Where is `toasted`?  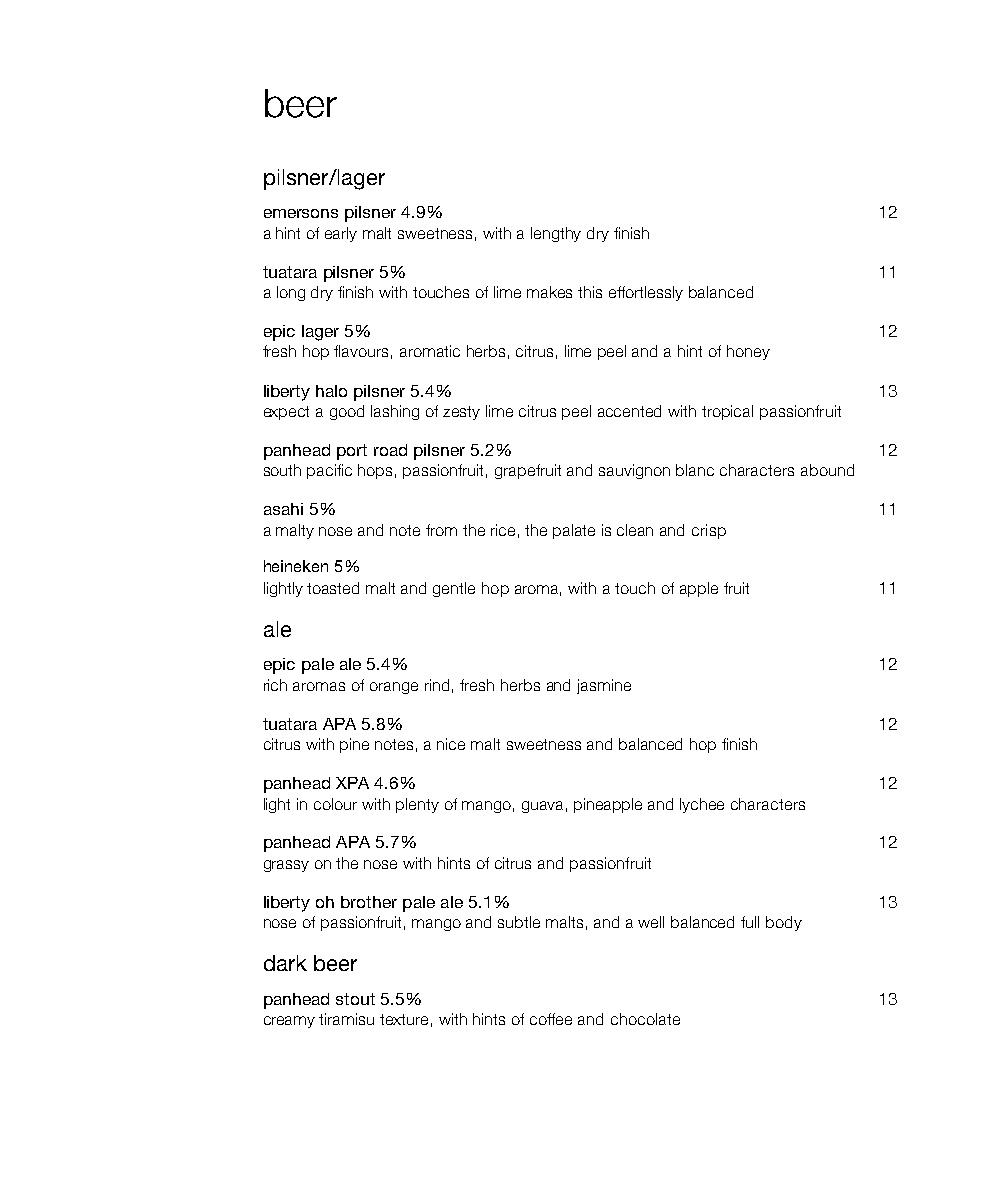 toasted is located at coordinates (333, 588).
